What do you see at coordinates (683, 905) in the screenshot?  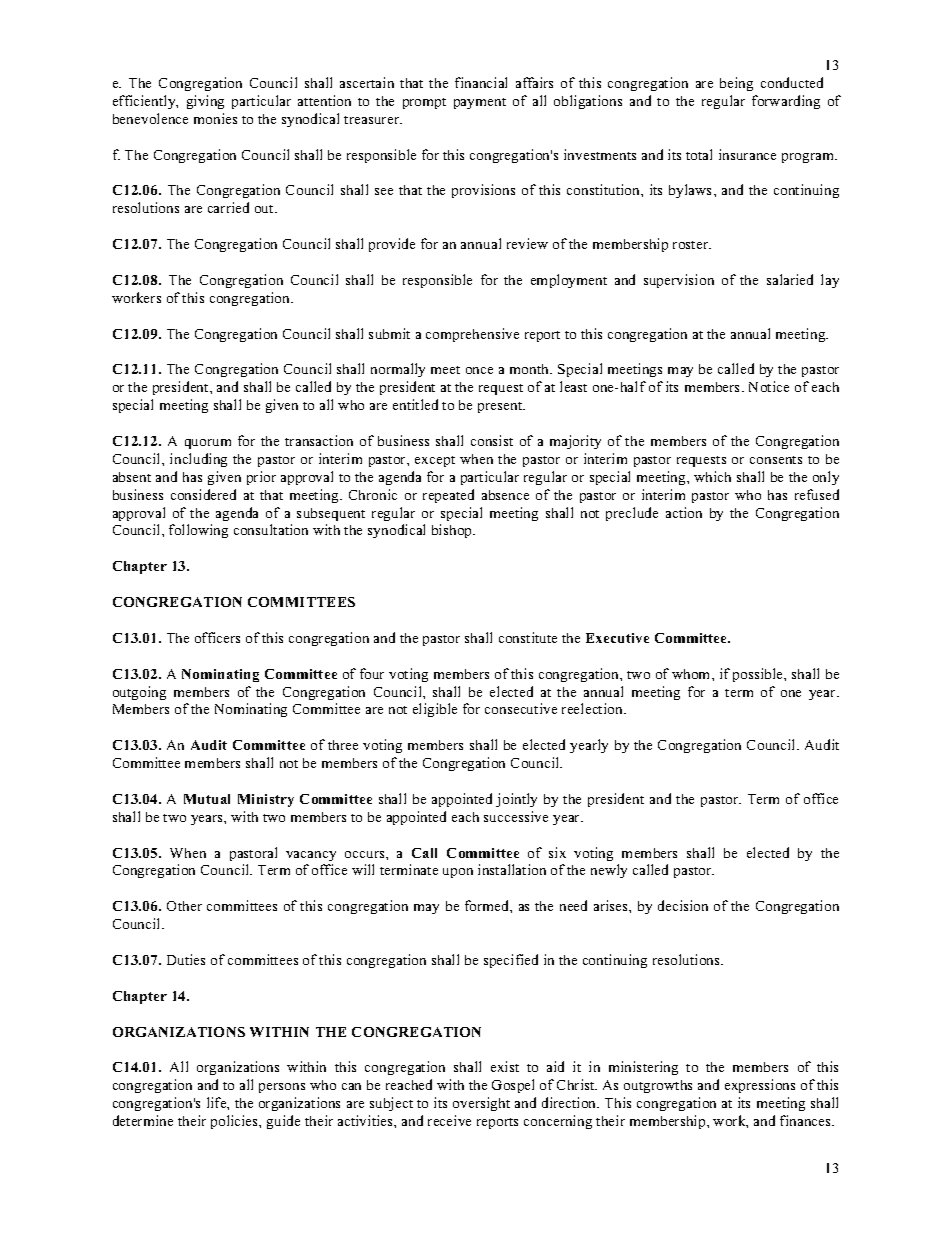 I see `decision` at bounding box center [683, 905].
